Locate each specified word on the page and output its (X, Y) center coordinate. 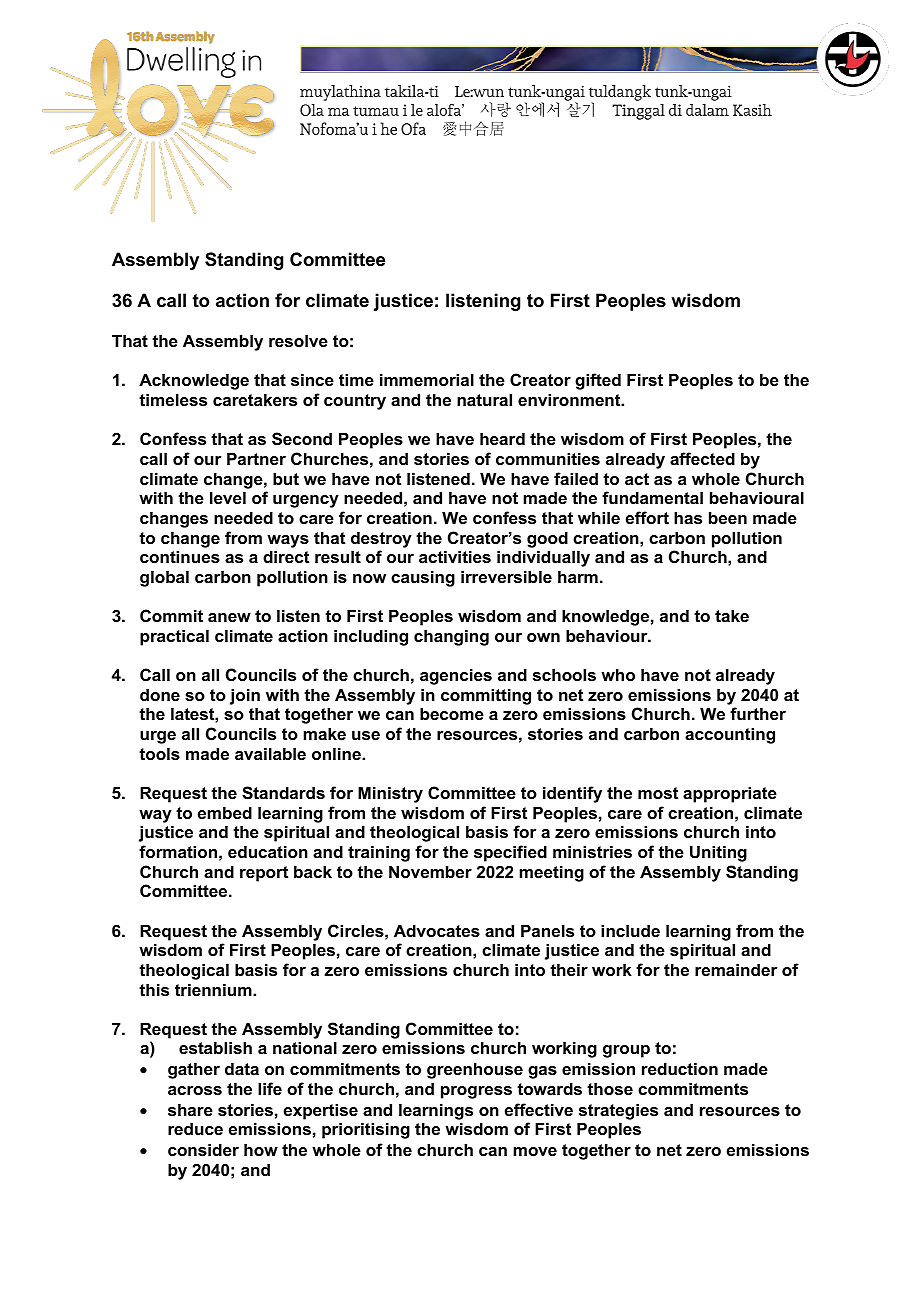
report (264, 874)
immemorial (427, 379)
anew (229, 617)
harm (578, 576)
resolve (298, 340)
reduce (195, 1128)
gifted (598, 381)
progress (476, 1092)
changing (451, 637)
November (430, 871)
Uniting (718, 853)
